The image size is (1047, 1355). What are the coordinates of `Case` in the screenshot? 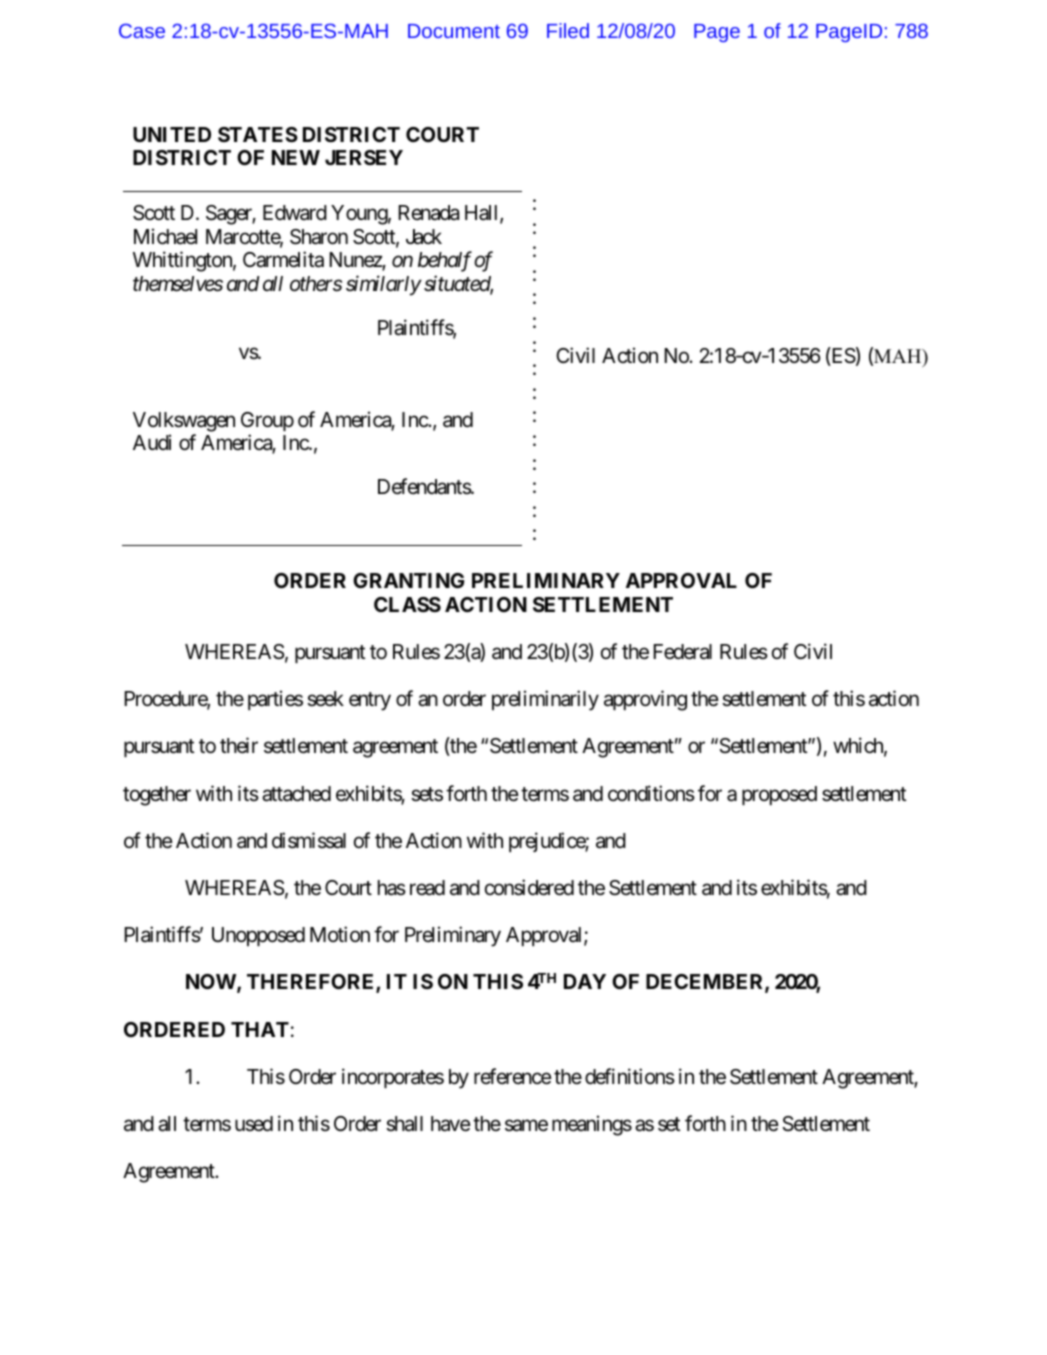 It's located at (142, 30).
